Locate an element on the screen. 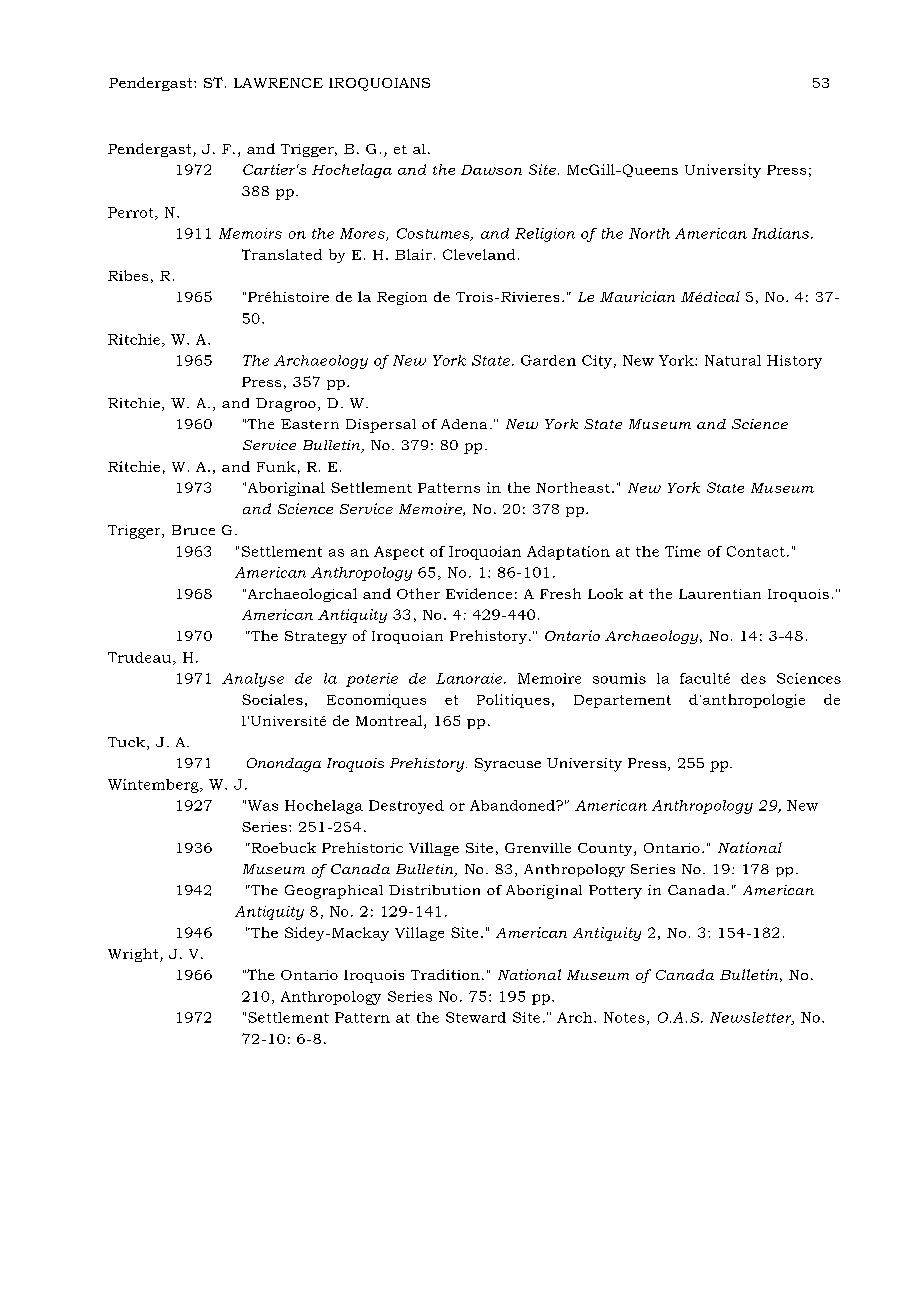 This screenshot has width=920, height=1316. Departement is located at coordinates (622, 701).
